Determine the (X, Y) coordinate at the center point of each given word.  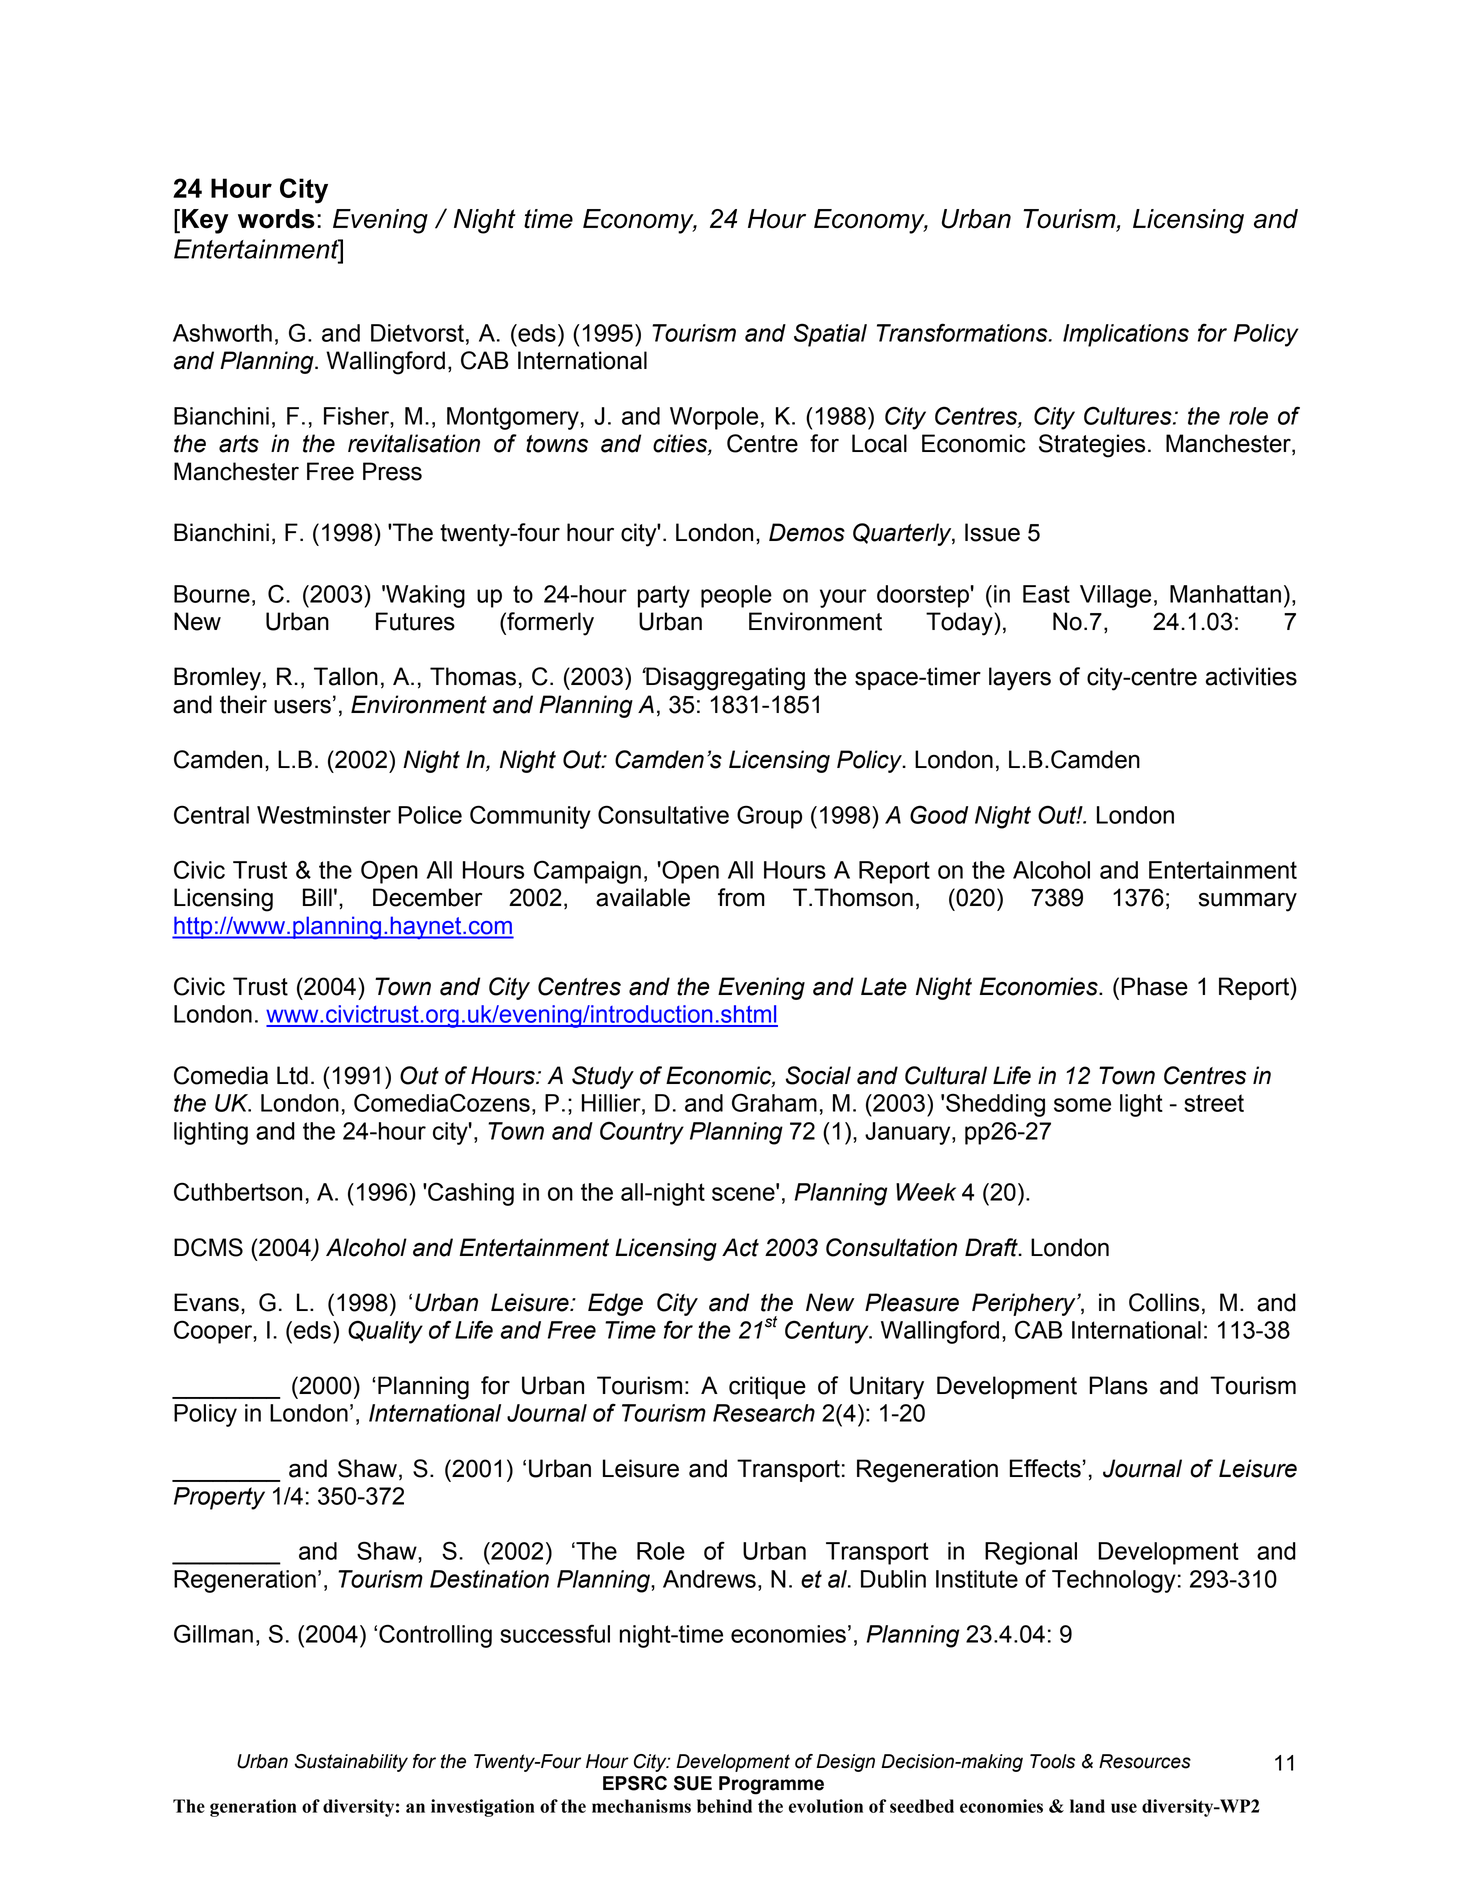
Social (818, 1075)
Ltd (292, 1075)
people (736, 596)
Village (1115, 596)
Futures (415, 621)
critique (767, 1387)
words (276, 219)
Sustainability (351, 1763)
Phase (1154, 986)
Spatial (830, 335)
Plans (1118, 1385)
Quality (385, 1332)
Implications (1126, 335)
